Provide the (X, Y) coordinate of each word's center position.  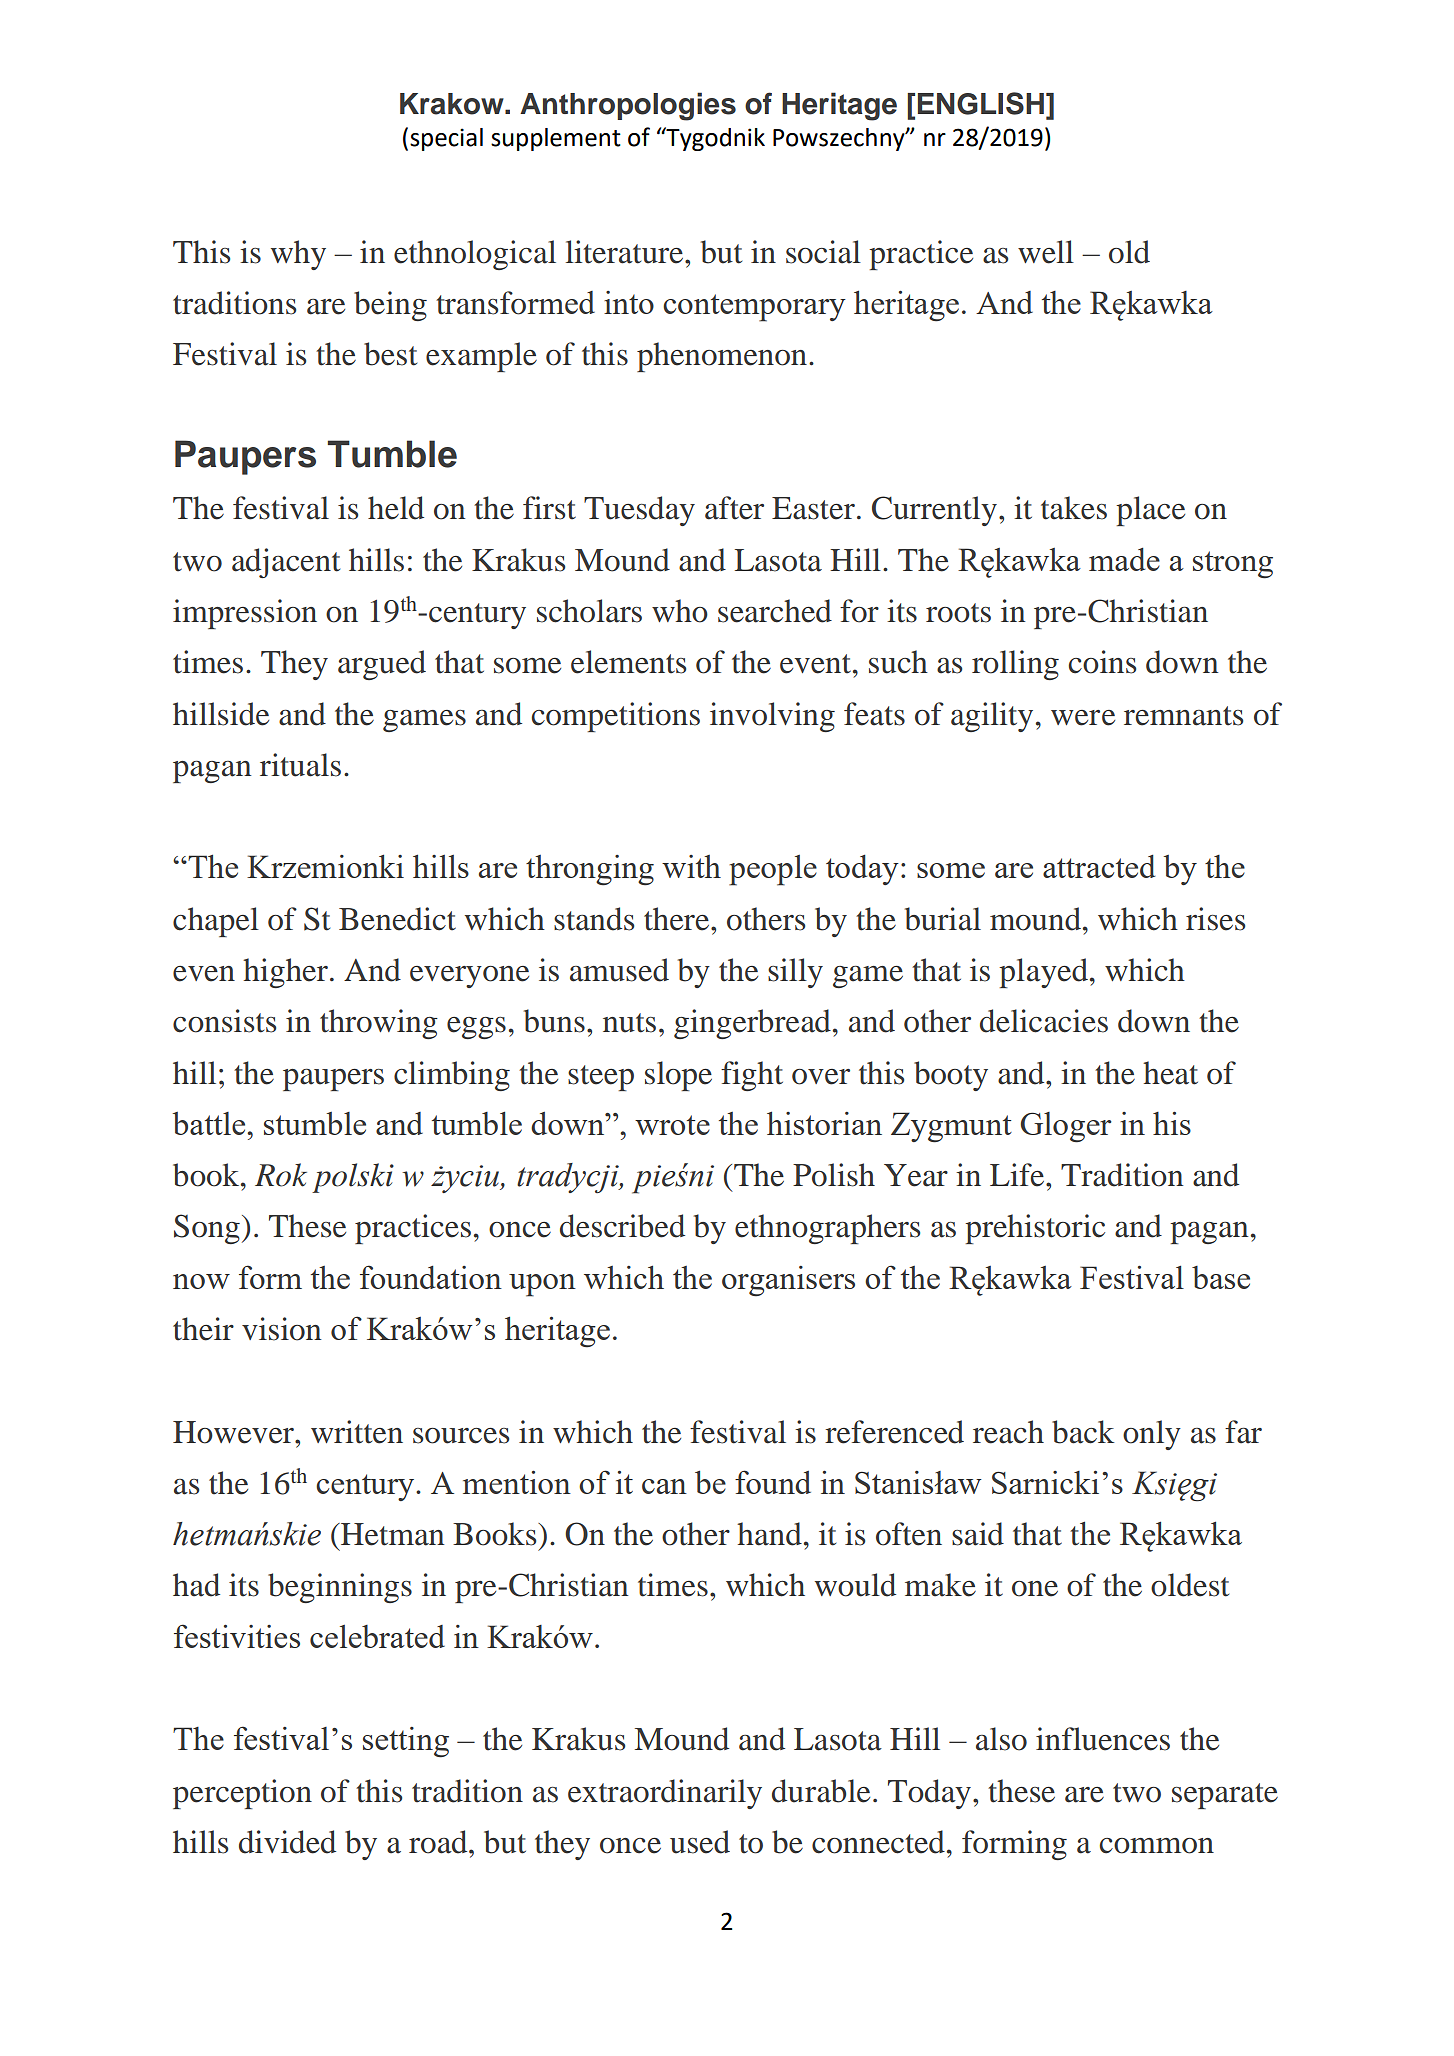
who (680, 611)
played (1043, 973)
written (357, 1432)
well (1046, 252)
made (1124, 559)
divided (287, 1842)
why (298, 255)
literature (626, 252)
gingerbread (752, 1024)
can (664, 1486)
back (1083, 1432)
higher (285, 973)
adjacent (286, 563)
